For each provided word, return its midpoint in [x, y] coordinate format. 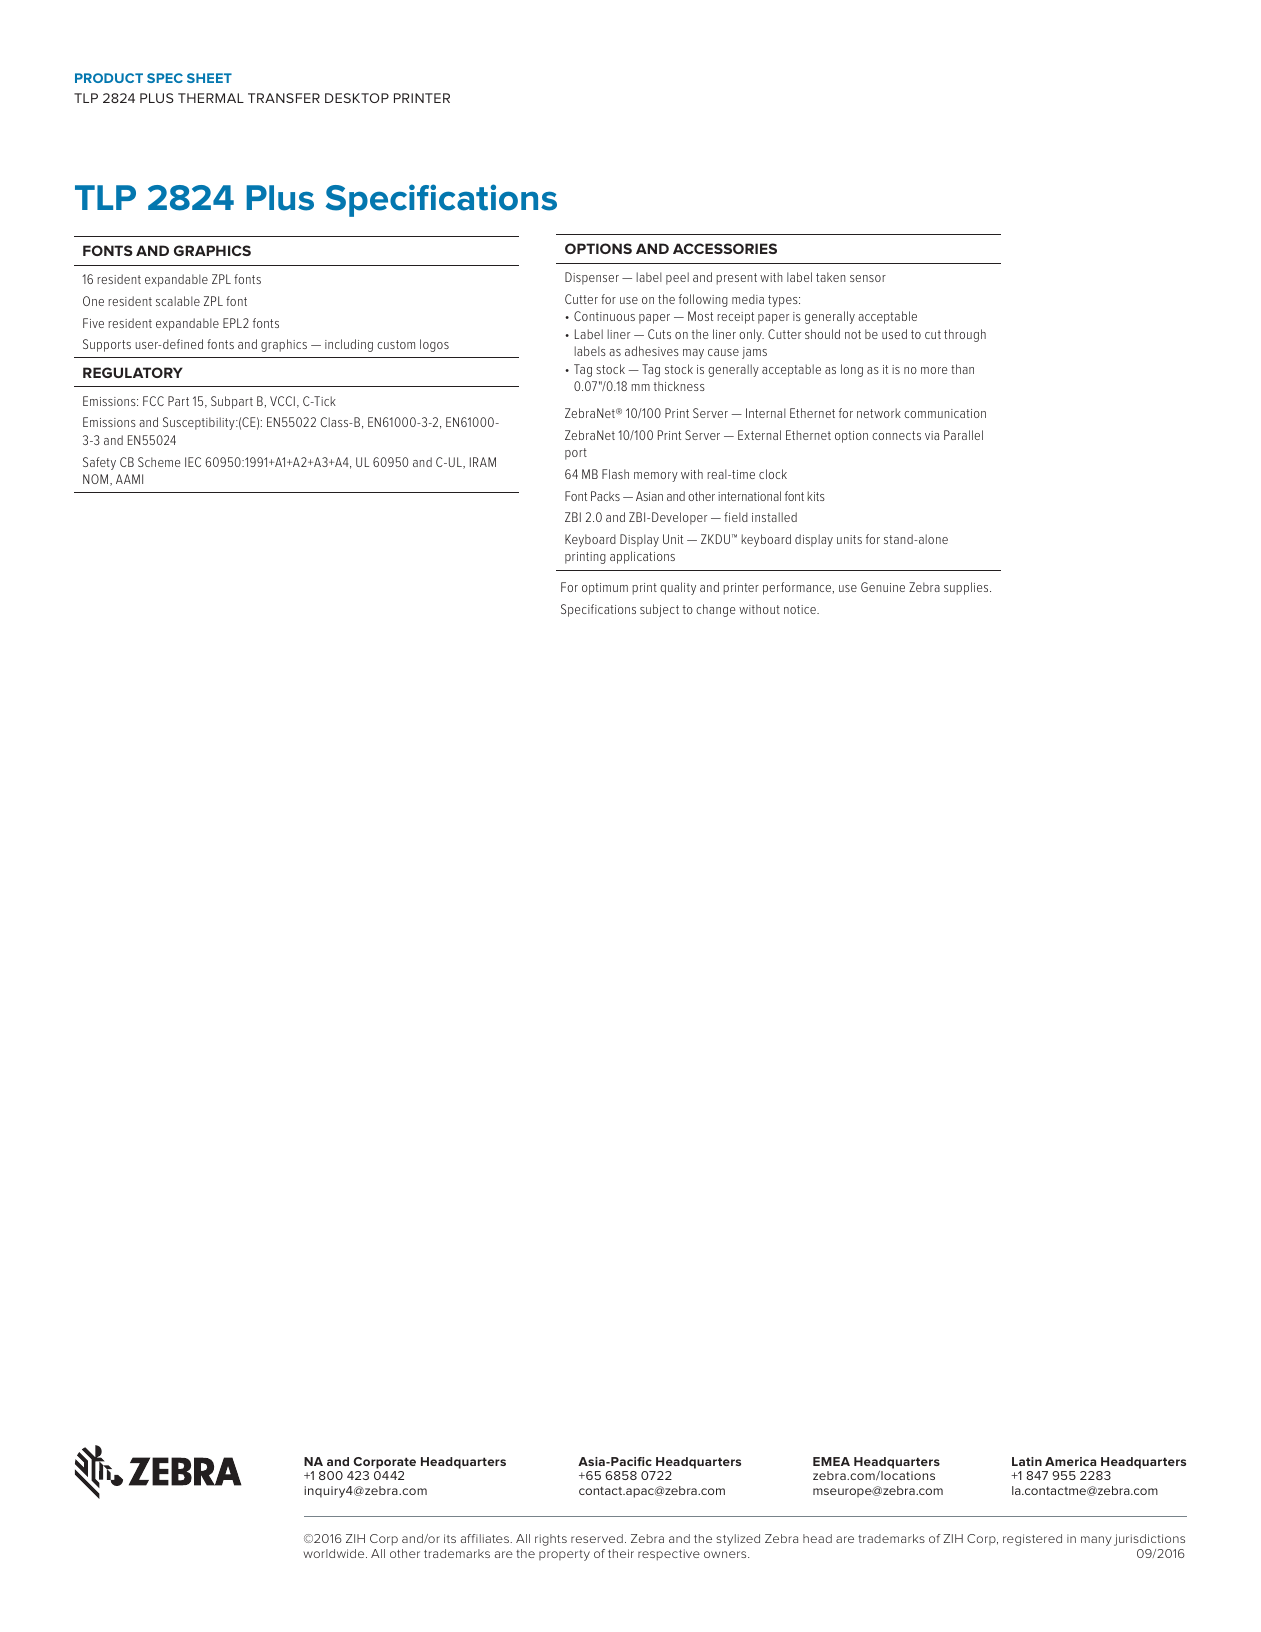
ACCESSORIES [725, 248]
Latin [1027, 1461]
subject [659, 610]
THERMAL [211, 98]
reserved [597, 1538]
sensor [868, 278]
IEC [193, 462]
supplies [967, 588]
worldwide [335, 1553]
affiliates [486, 1538]
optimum [605, 589]
